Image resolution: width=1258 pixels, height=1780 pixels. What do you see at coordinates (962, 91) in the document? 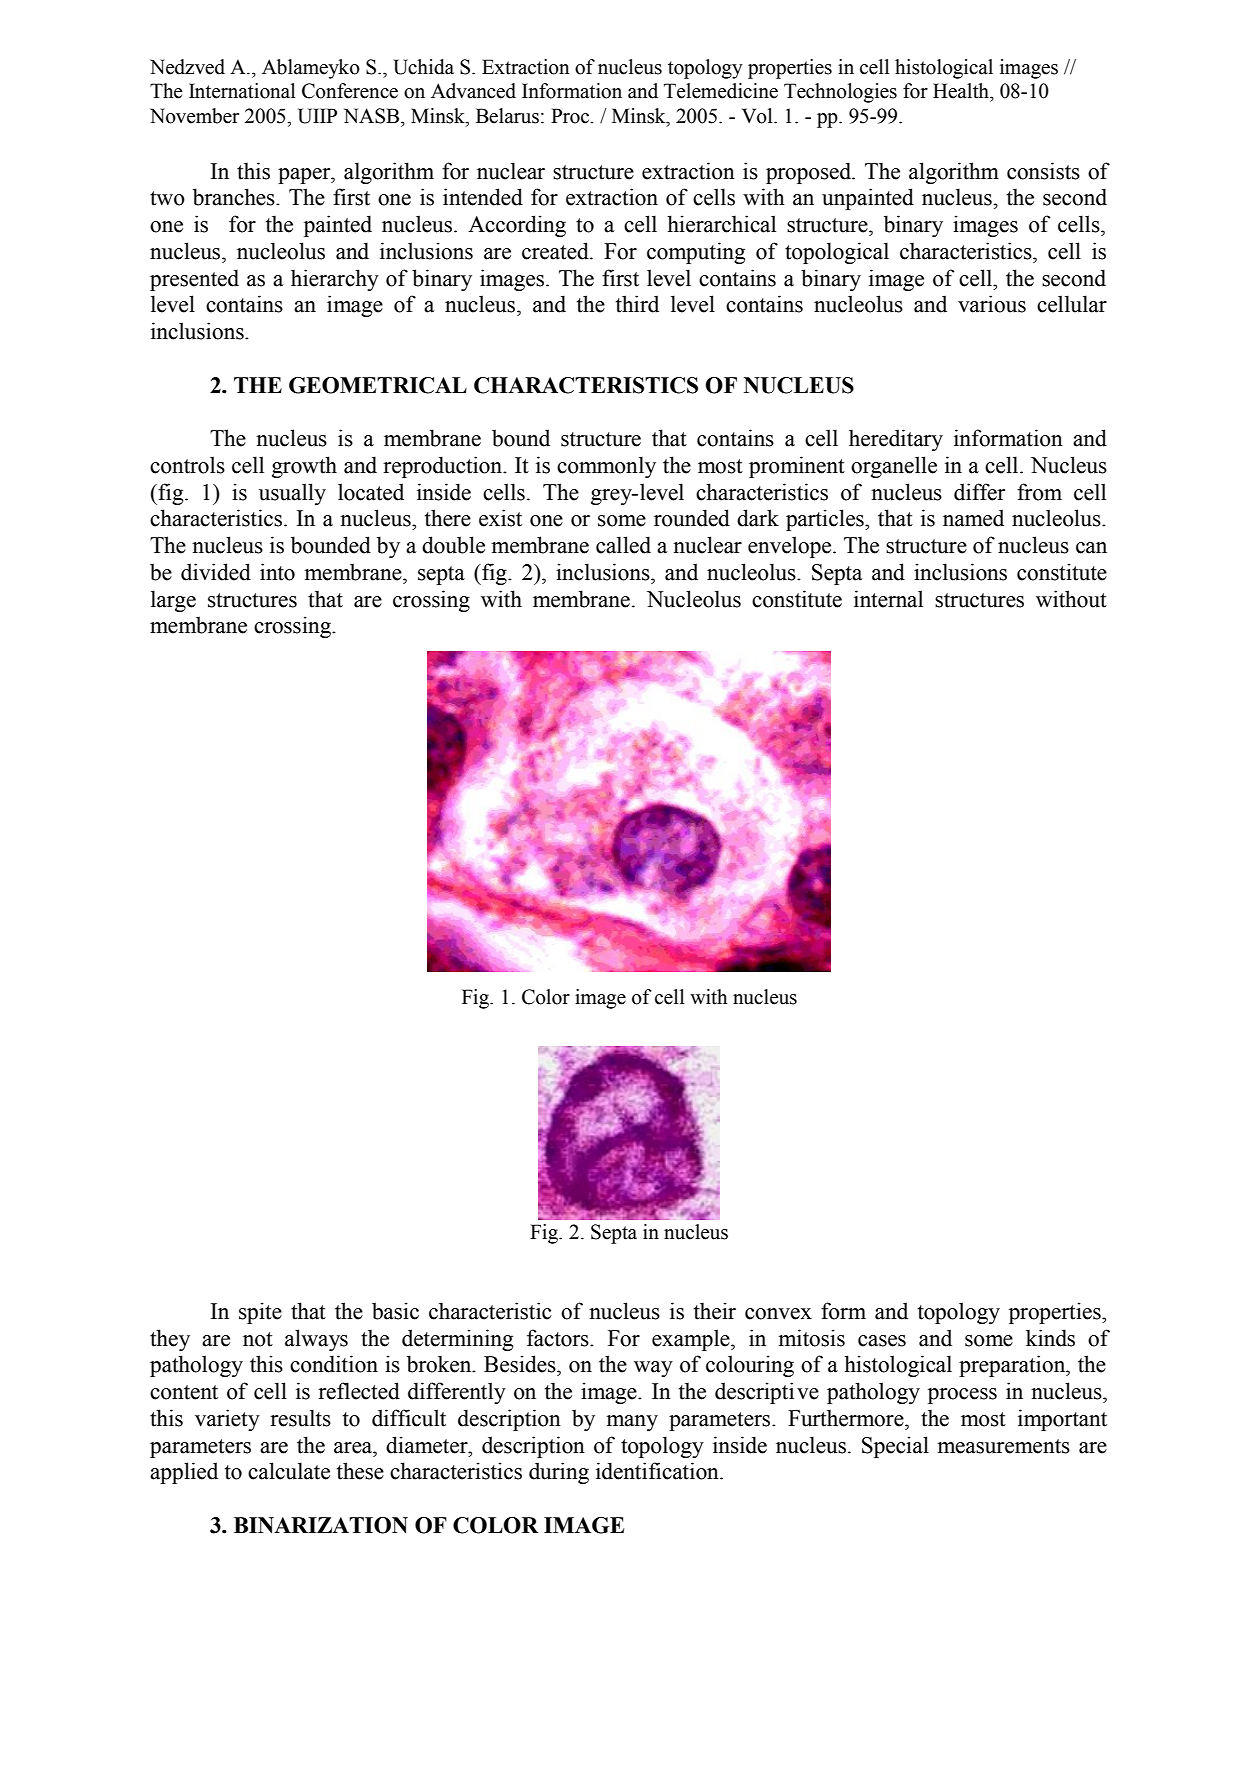
I see `Health` at bounding box center [962, 91].
